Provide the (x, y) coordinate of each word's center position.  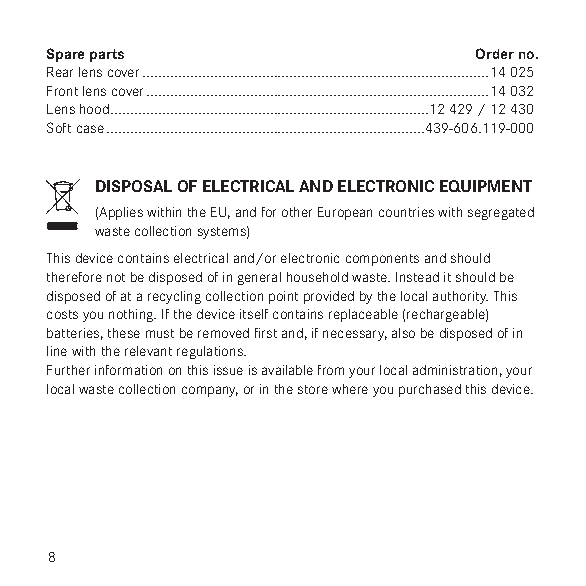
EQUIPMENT (486, 186)
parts (107, 55)
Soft (59, 127)
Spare (65, 55)
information (128, 370)
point (283, 297)
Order (495, 53)
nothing (132, 315)
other (297, 212)
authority (460, 297)
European (345, 213)
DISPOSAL (134, 186)
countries (406, 212)
